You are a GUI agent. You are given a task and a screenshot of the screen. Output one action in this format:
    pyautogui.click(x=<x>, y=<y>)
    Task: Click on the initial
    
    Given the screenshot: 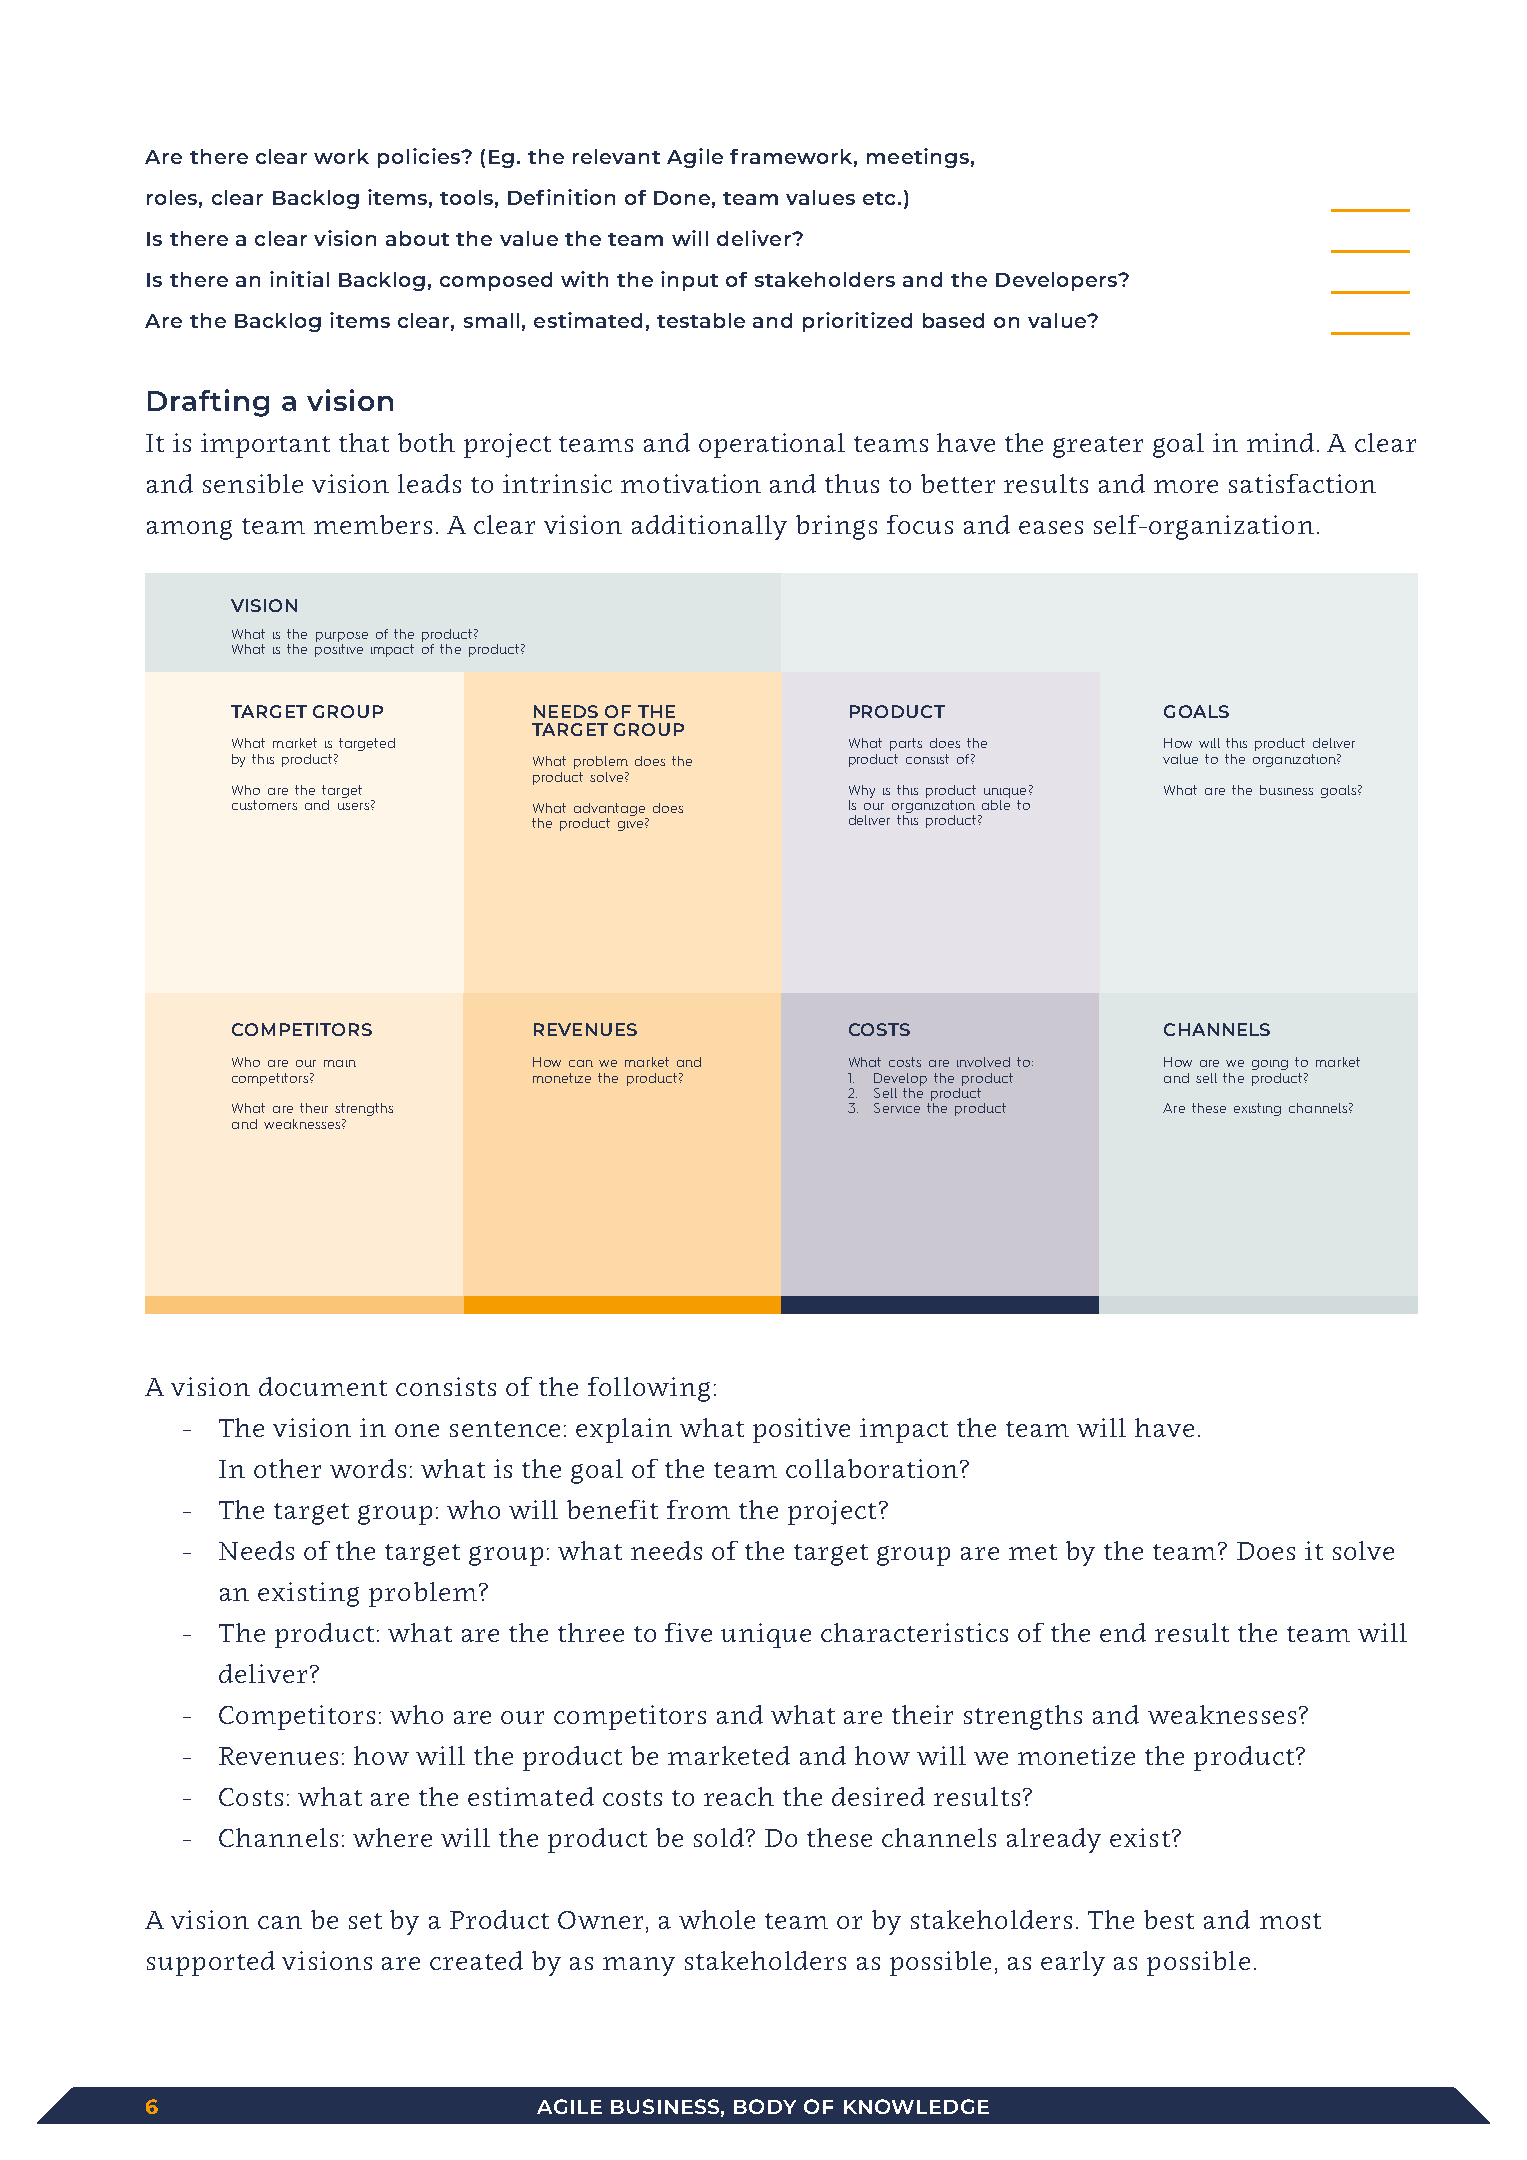 What is the action you would take?
    pyautogui.click(x=299, y=279)
